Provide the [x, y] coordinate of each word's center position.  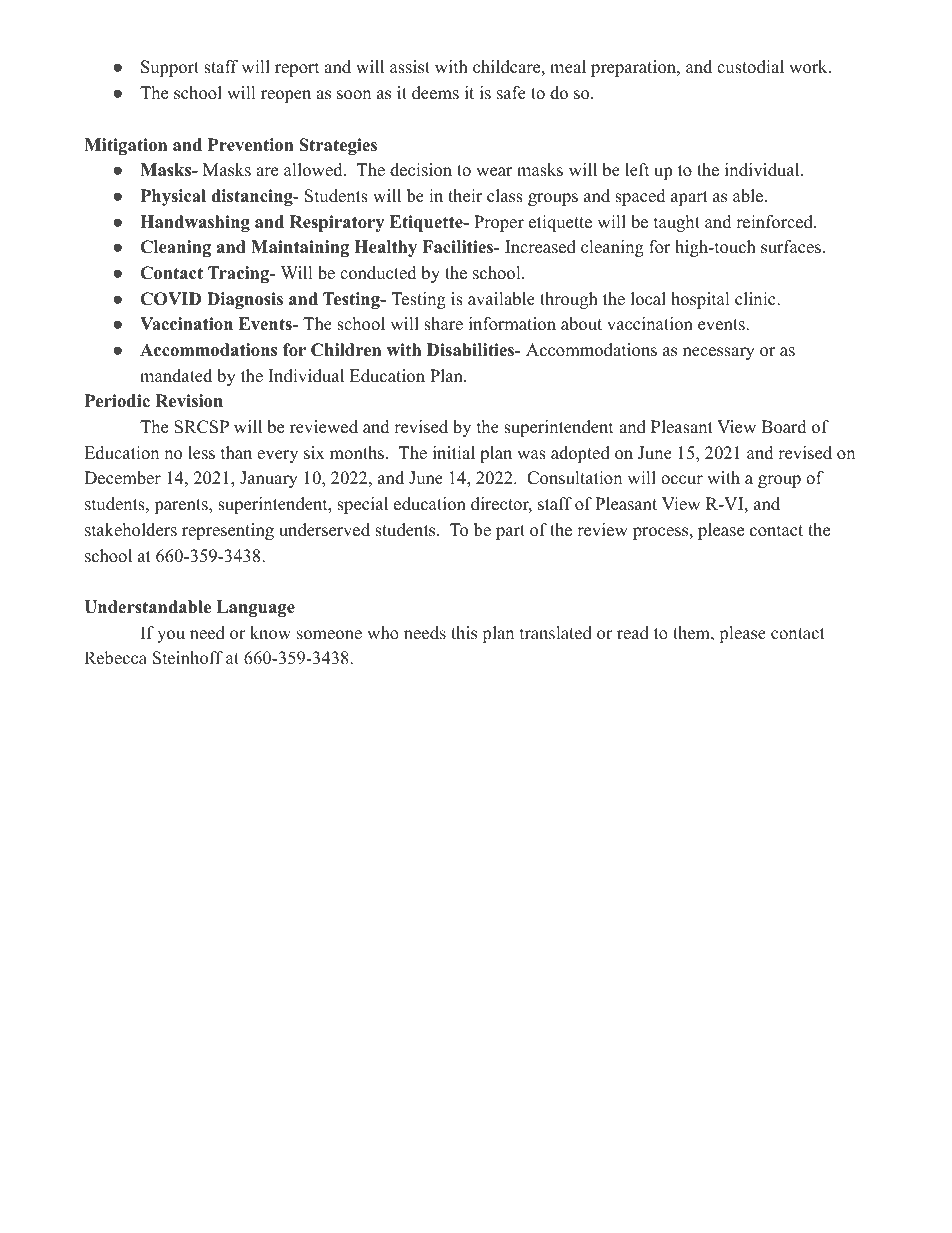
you [171, 636]
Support [170, 68]
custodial [750, 67]
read [633, 633]
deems [435, 93]
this [464, 633]
